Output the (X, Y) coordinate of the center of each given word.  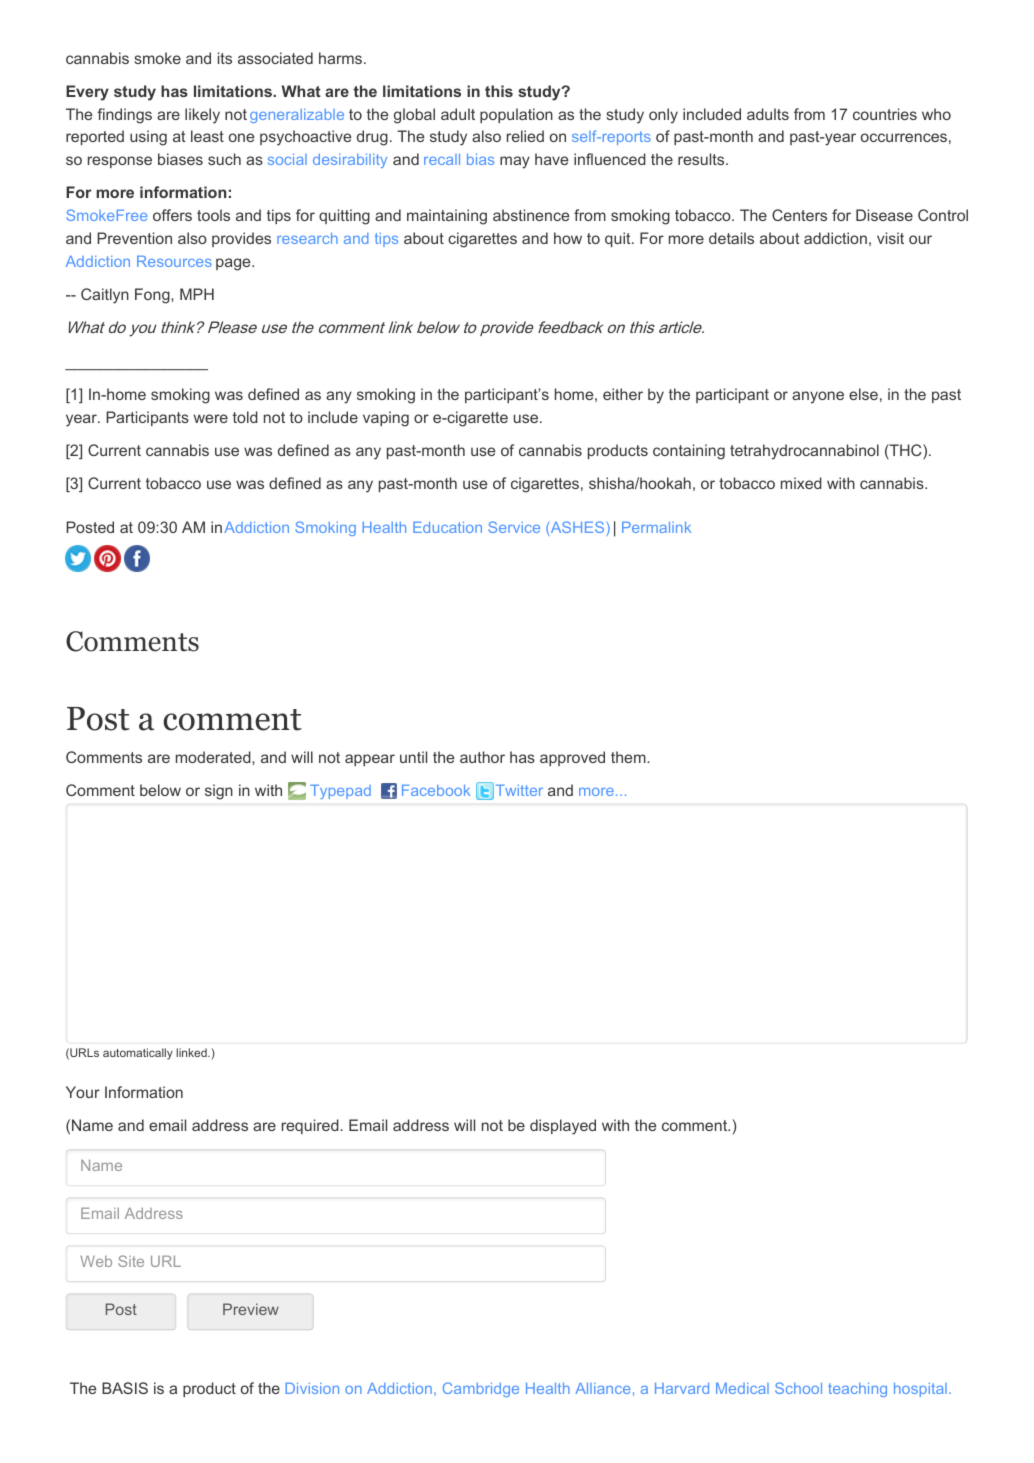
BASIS (125, 1388)
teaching (857, 1390)
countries (885, 114)
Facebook (436, 790)
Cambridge (481, 1389)
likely (202, 116)
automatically (138, 1054)
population (516, 115)
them (629, 757)
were (211, 418)
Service (514, 527)
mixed (801, 483)
